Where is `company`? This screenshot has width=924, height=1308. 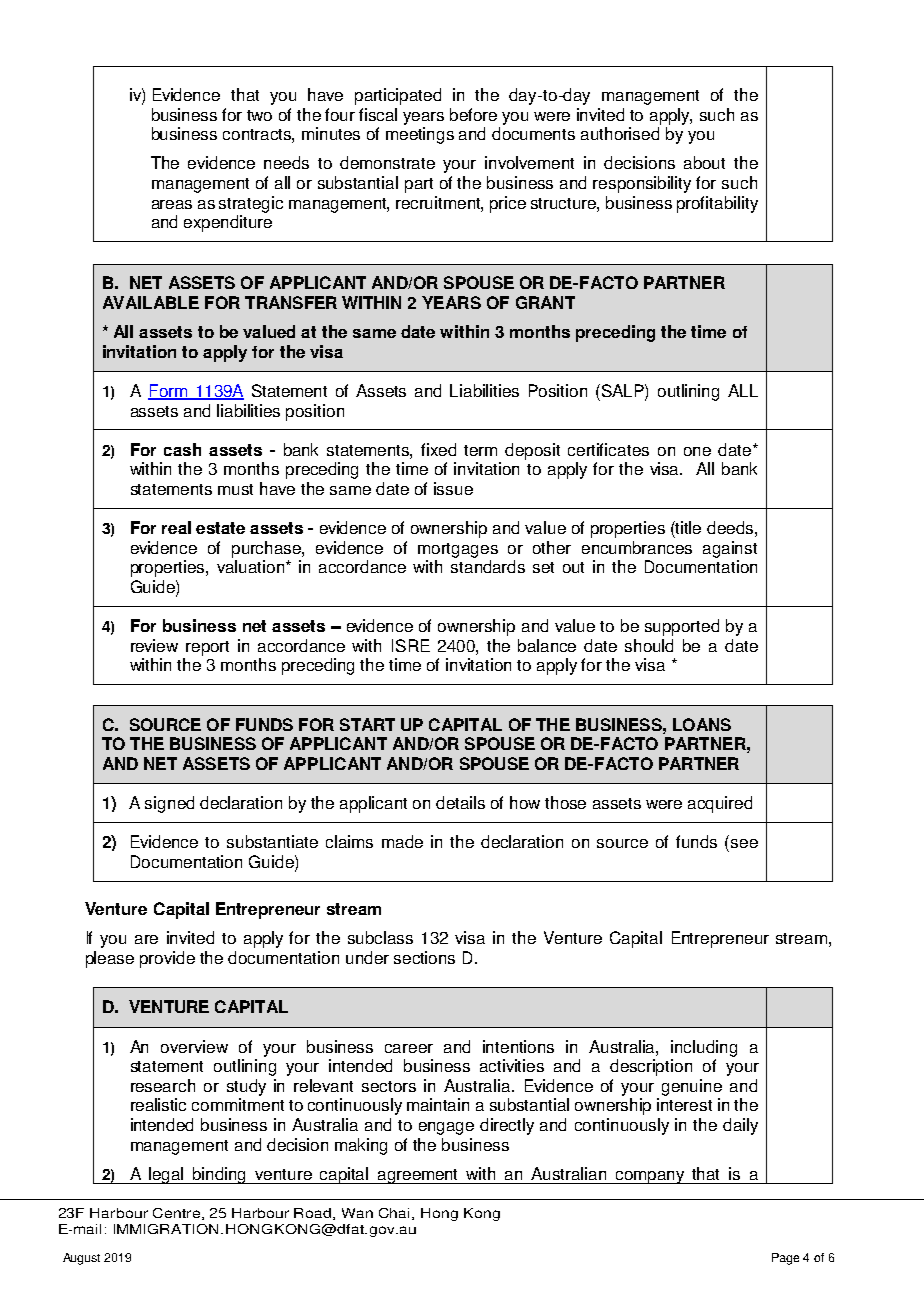 company is located at coordinates (650, 1177).
